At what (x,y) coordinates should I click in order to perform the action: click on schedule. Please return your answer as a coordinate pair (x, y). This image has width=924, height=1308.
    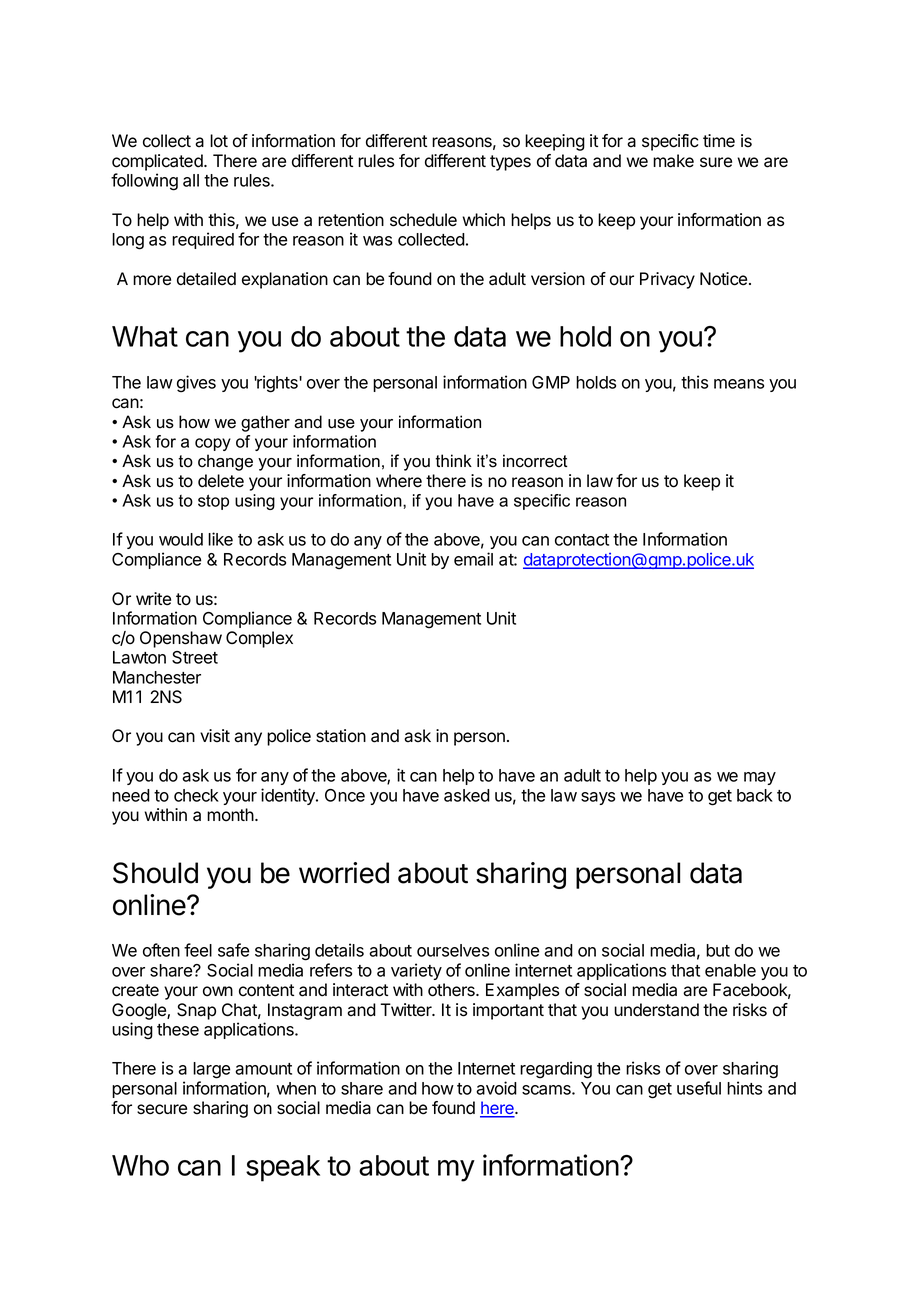
    Looking at the image, I should click on (423, 220).
